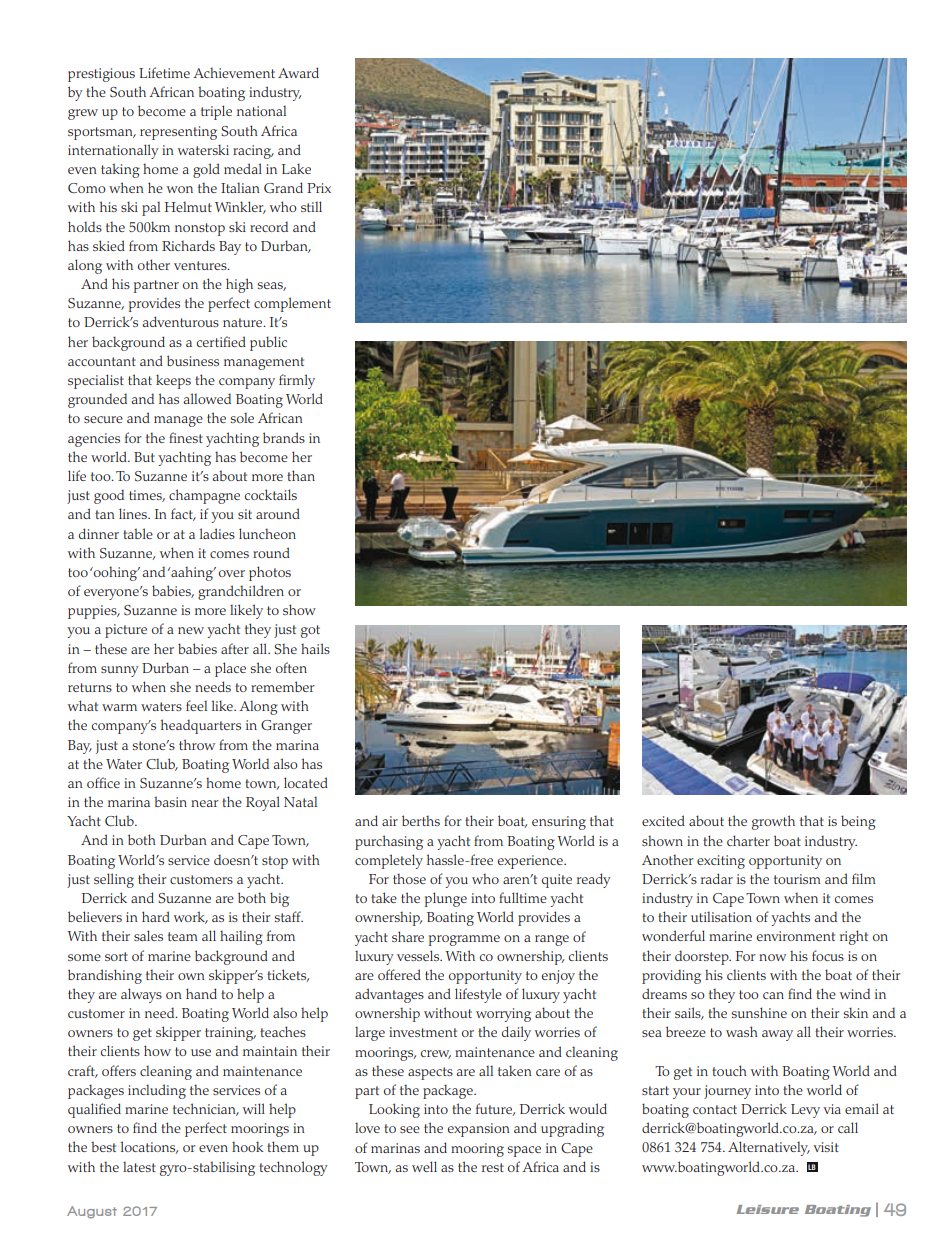  I want to click on Award, so click(298, 72).
